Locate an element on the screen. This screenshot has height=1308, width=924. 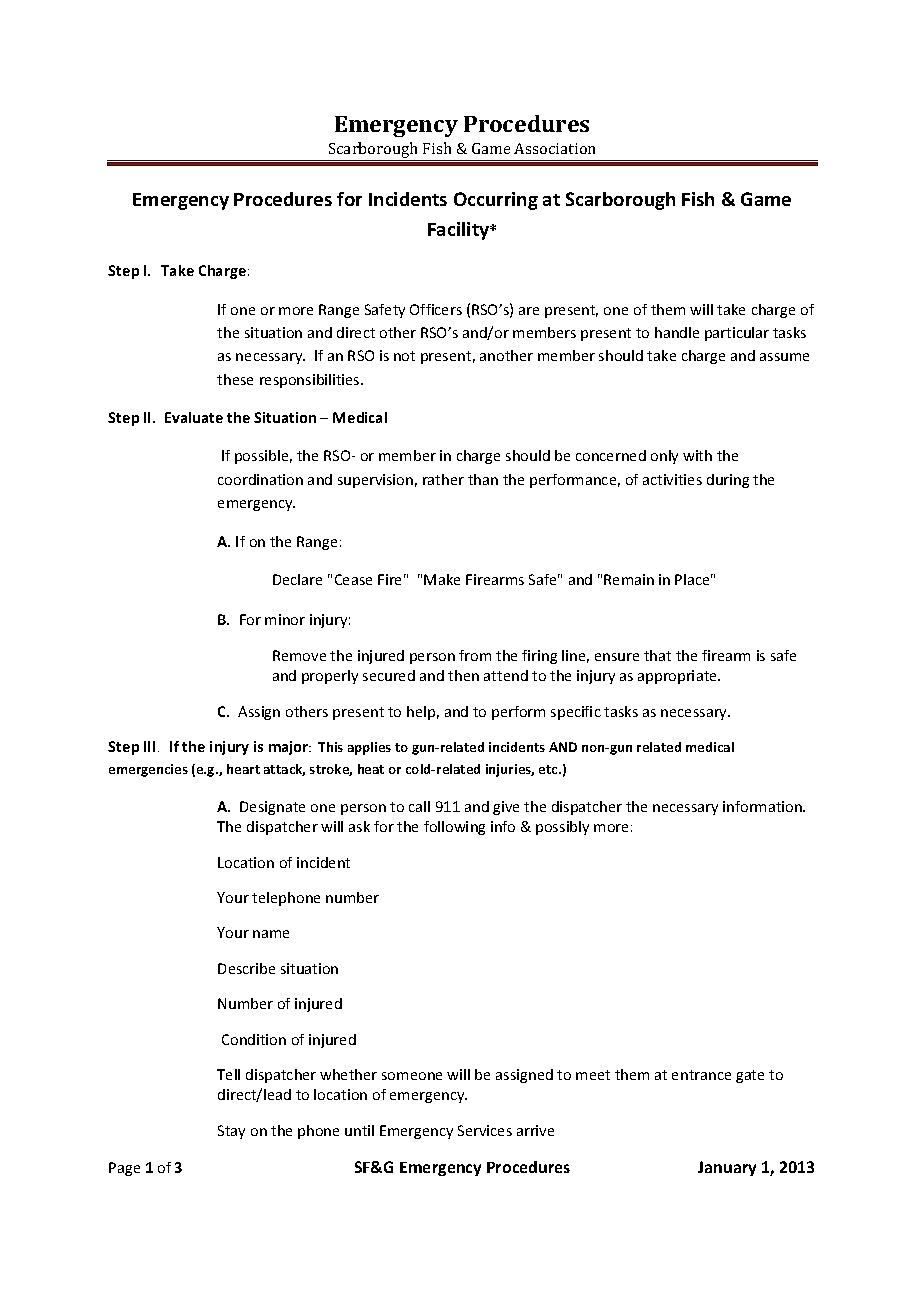
coordination is located at coordinates (260, 479).
